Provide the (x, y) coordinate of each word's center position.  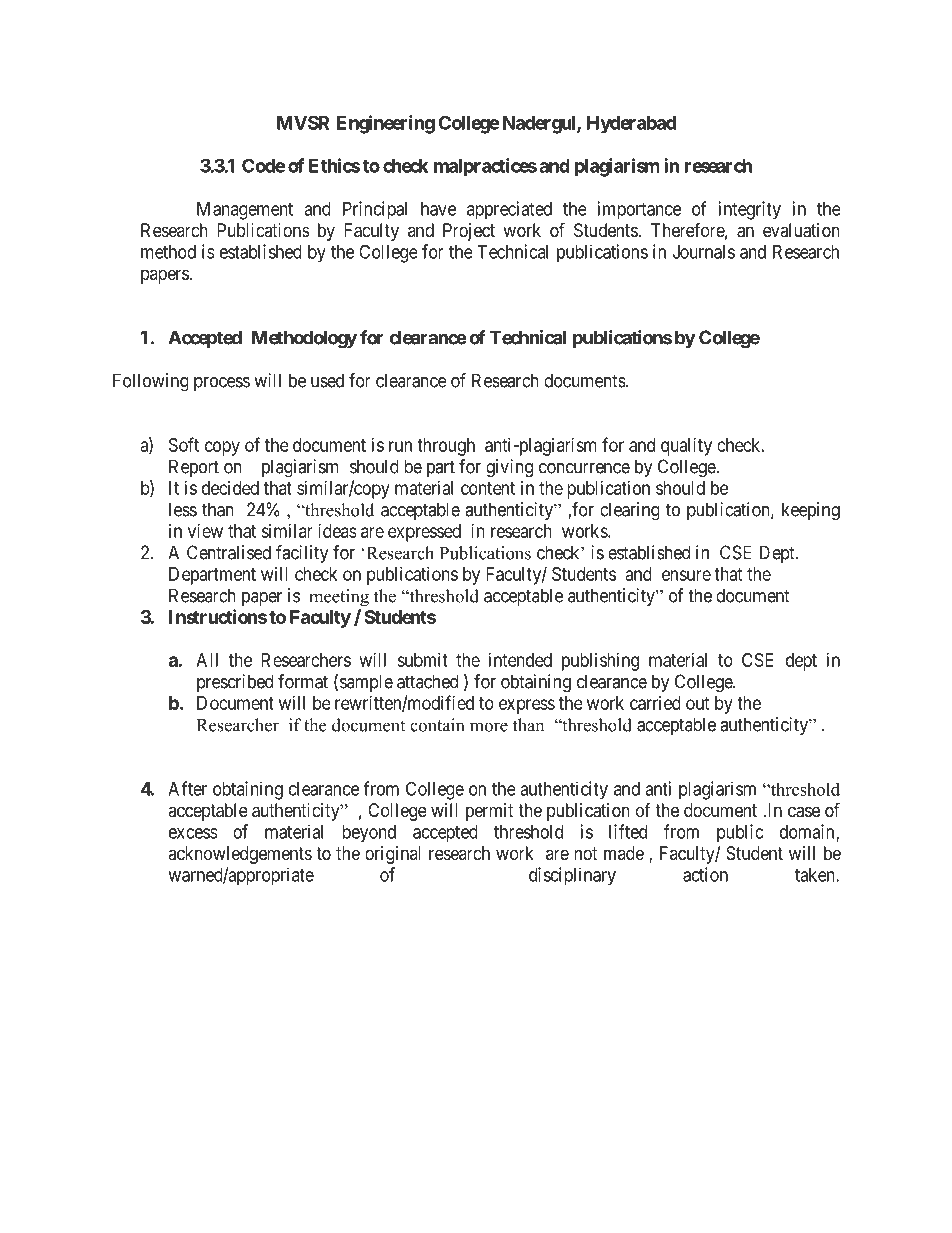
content (488, 488)
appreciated (509, 210)
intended (520, 660)
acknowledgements (240, 855)
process (222, 384)
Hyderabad (631, 124)
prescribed (235, 683)
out (698, 703)
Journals (704, 252)
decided (230, 488)
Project (469, 232)
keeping (811, 511)
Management (245, 211)
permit (490, 812)
